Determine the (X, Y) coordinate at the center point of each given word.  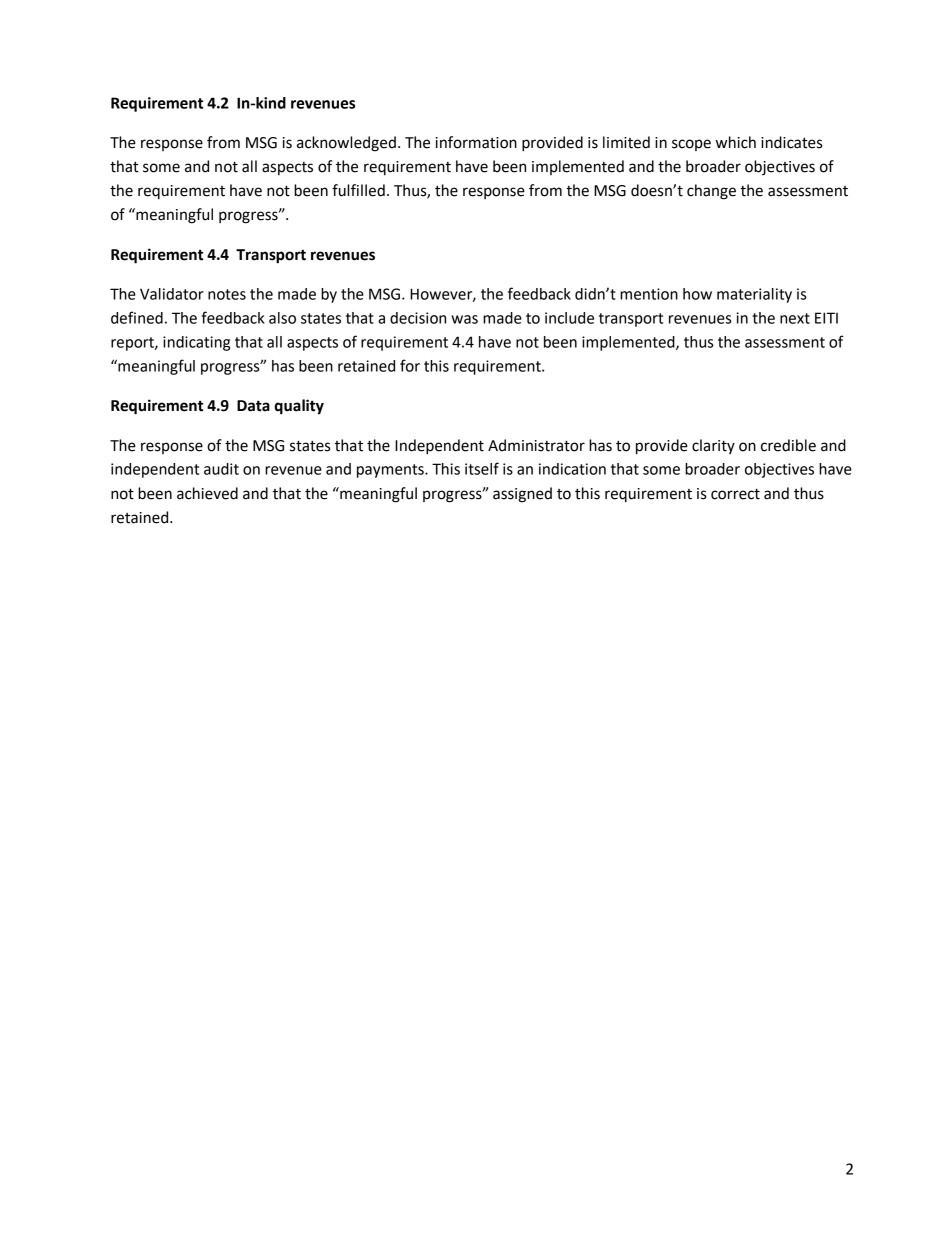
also (282, 318)
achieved (207, 493)
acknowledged (346, 144)
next (795, 318)
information (476, 142)
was (464, 319)
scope (691, 145)
